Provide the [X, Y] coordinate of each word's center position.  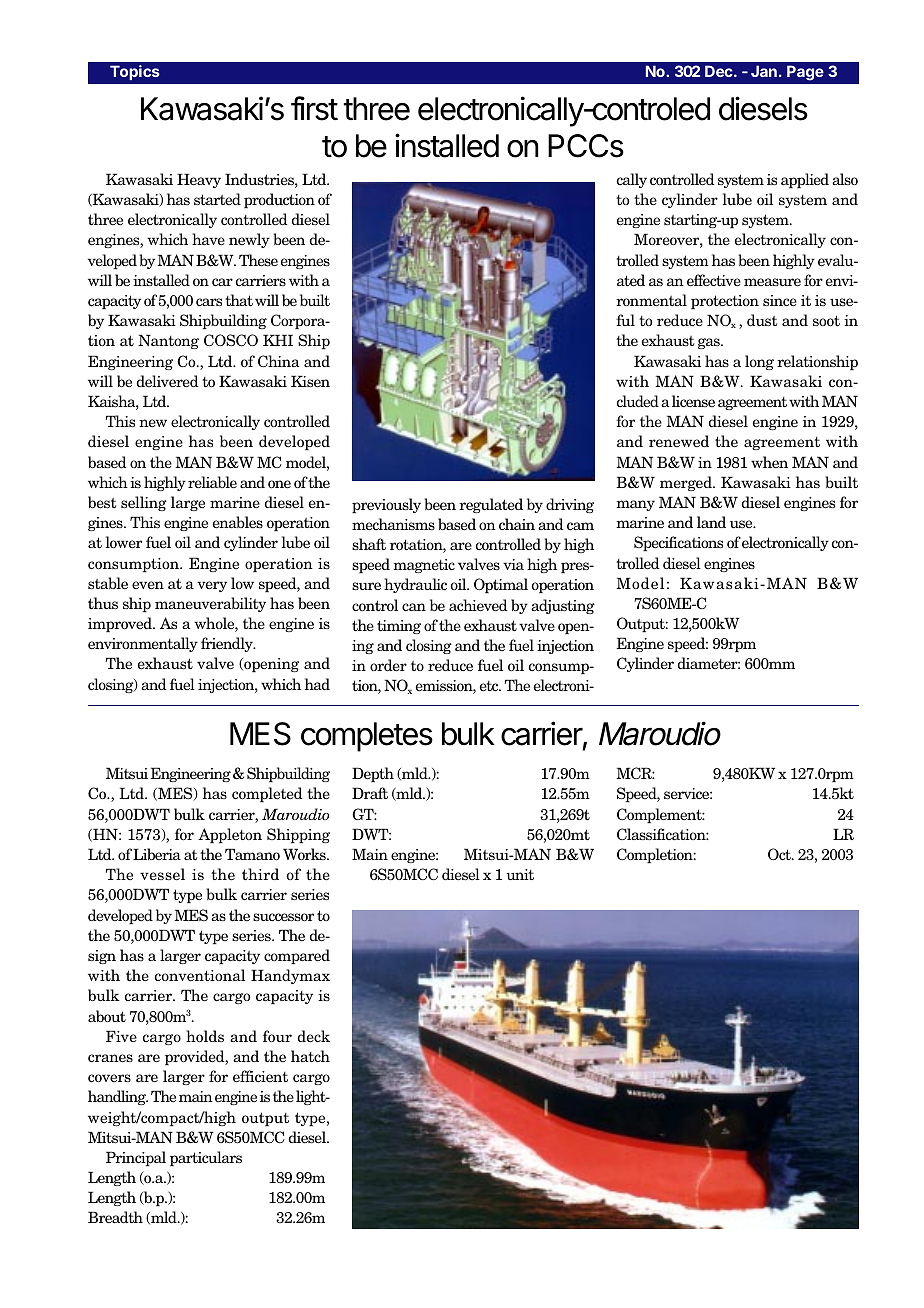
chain [517, 524]
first [314, 108]
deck [314, 1036]
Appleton [230, 835]
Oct [780, 854]
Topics [135, 72]
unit [520, 874]
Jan [764, 71]
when [769, 462]
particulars [206, 1158]
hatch [310, 1056]
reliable [212, 482]
